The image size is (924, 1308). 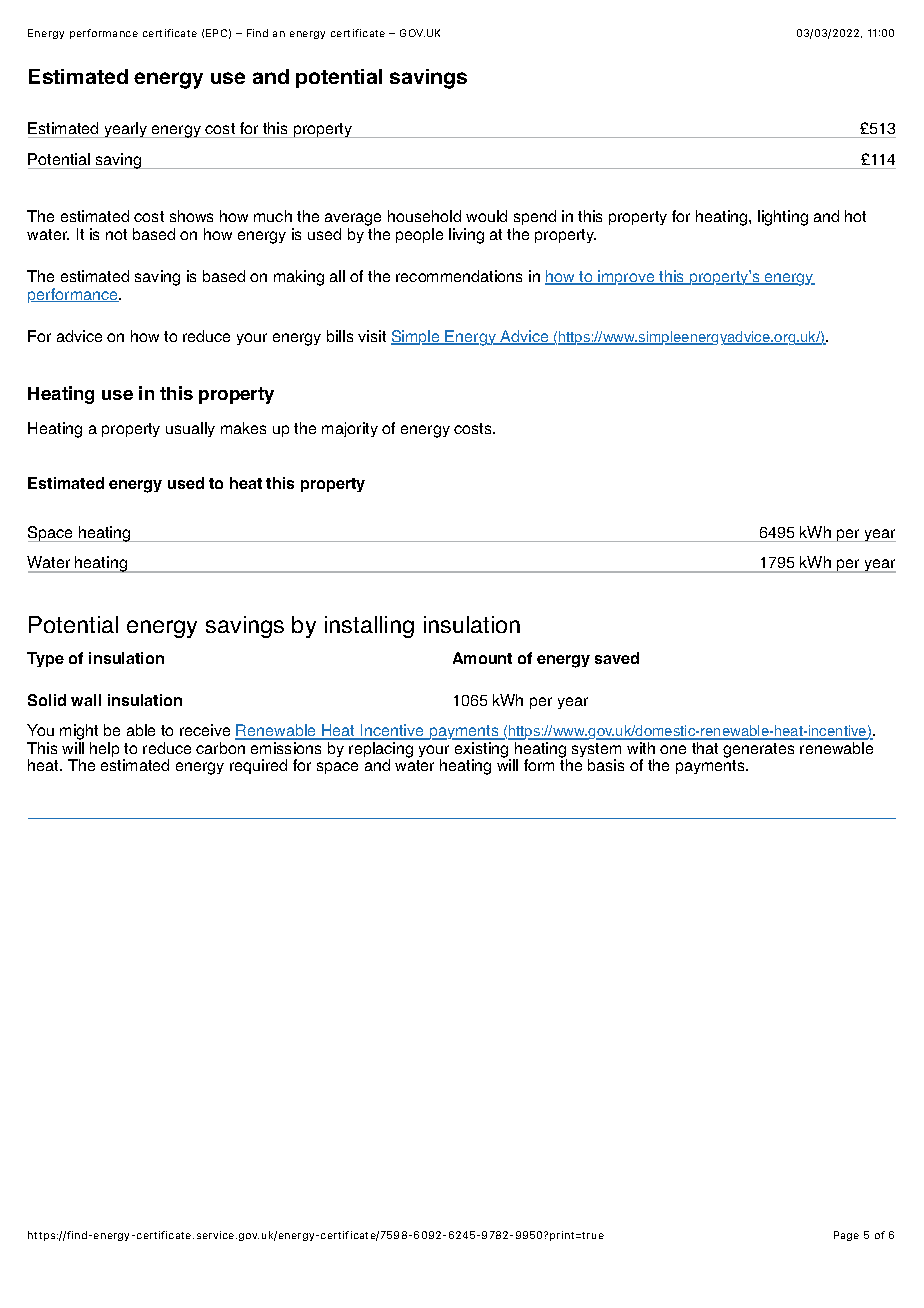 I want to click on basis, so click(x=606, y=765).
